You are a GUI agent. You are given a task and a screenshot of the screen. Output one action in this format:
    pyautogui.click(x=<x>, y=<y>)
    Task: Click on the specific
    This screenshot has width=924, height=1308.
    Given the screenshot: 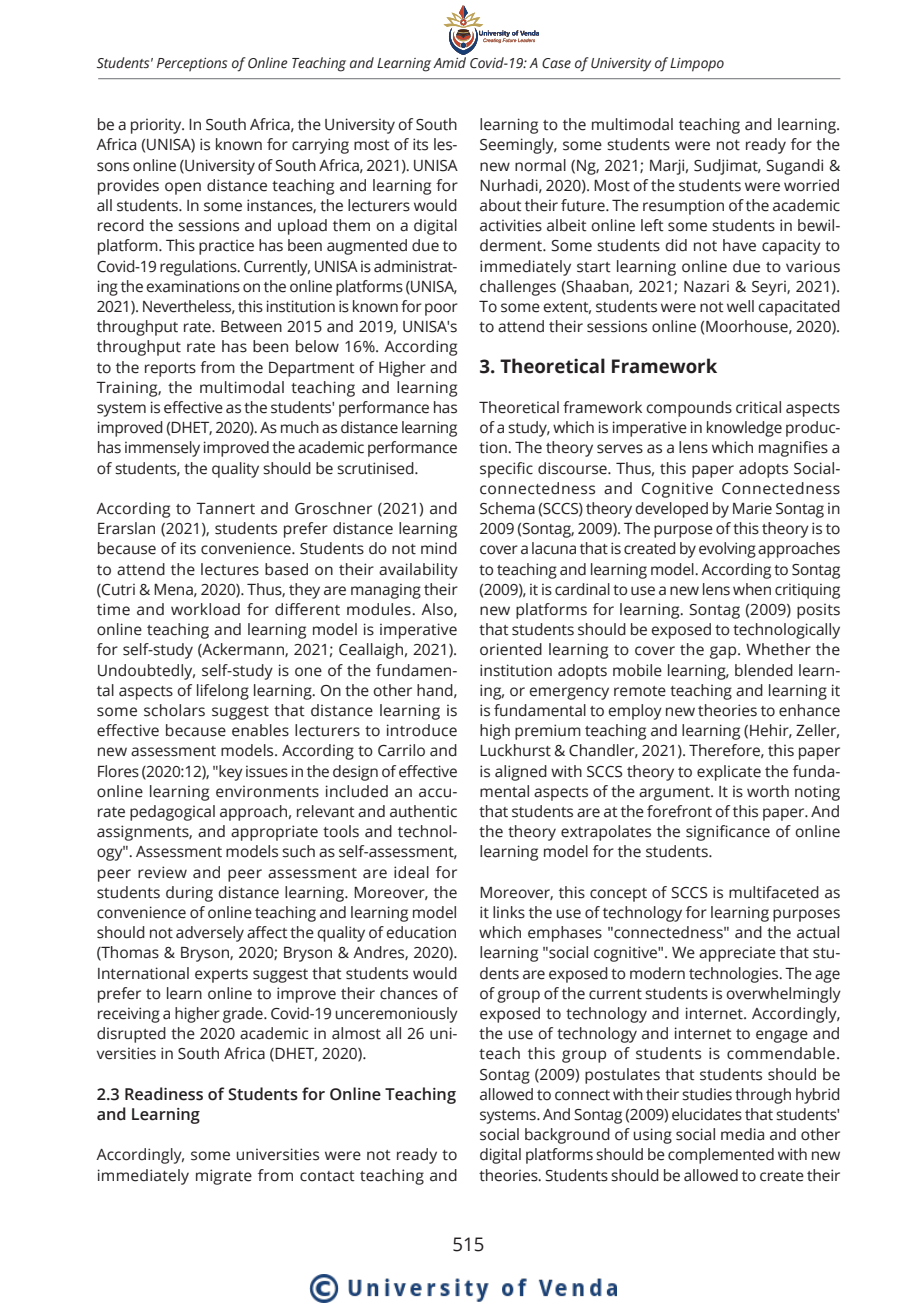 What is the action you would take?
    pyautogui.click(x=506, y=470)
